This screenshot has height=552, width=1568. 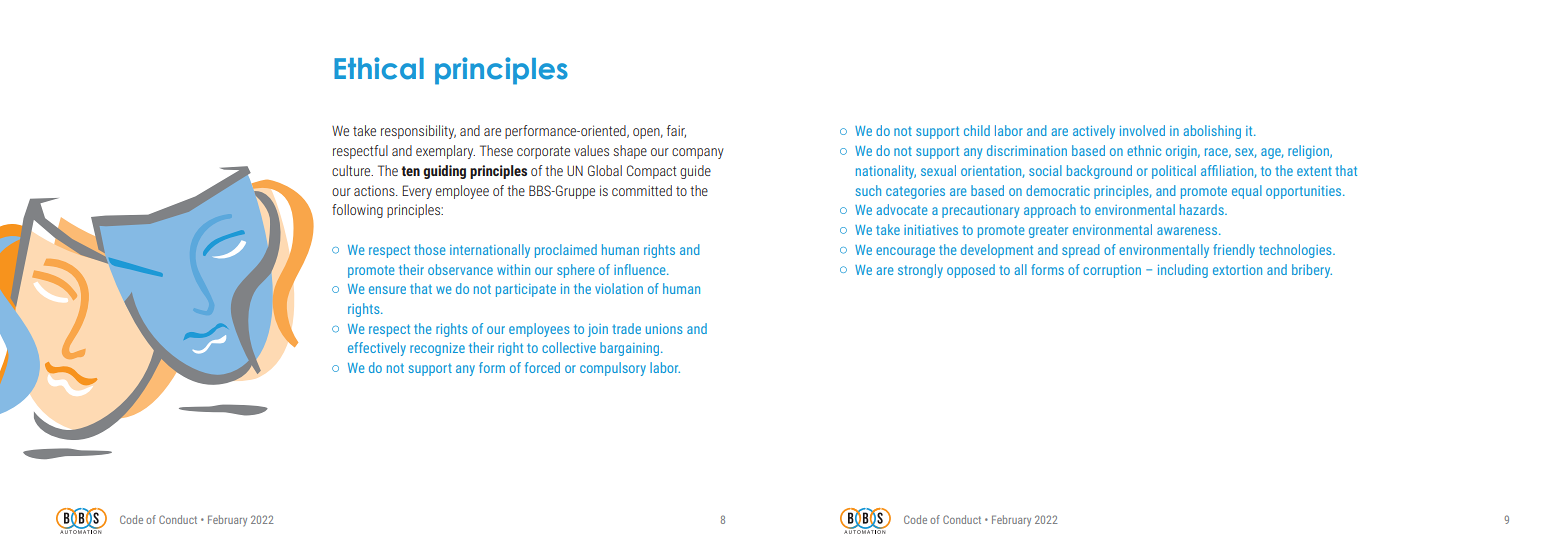 What do you see at coordinates (379, 68) in the screenshot?
I see `Ethical` at bounding box center [379, 68].
